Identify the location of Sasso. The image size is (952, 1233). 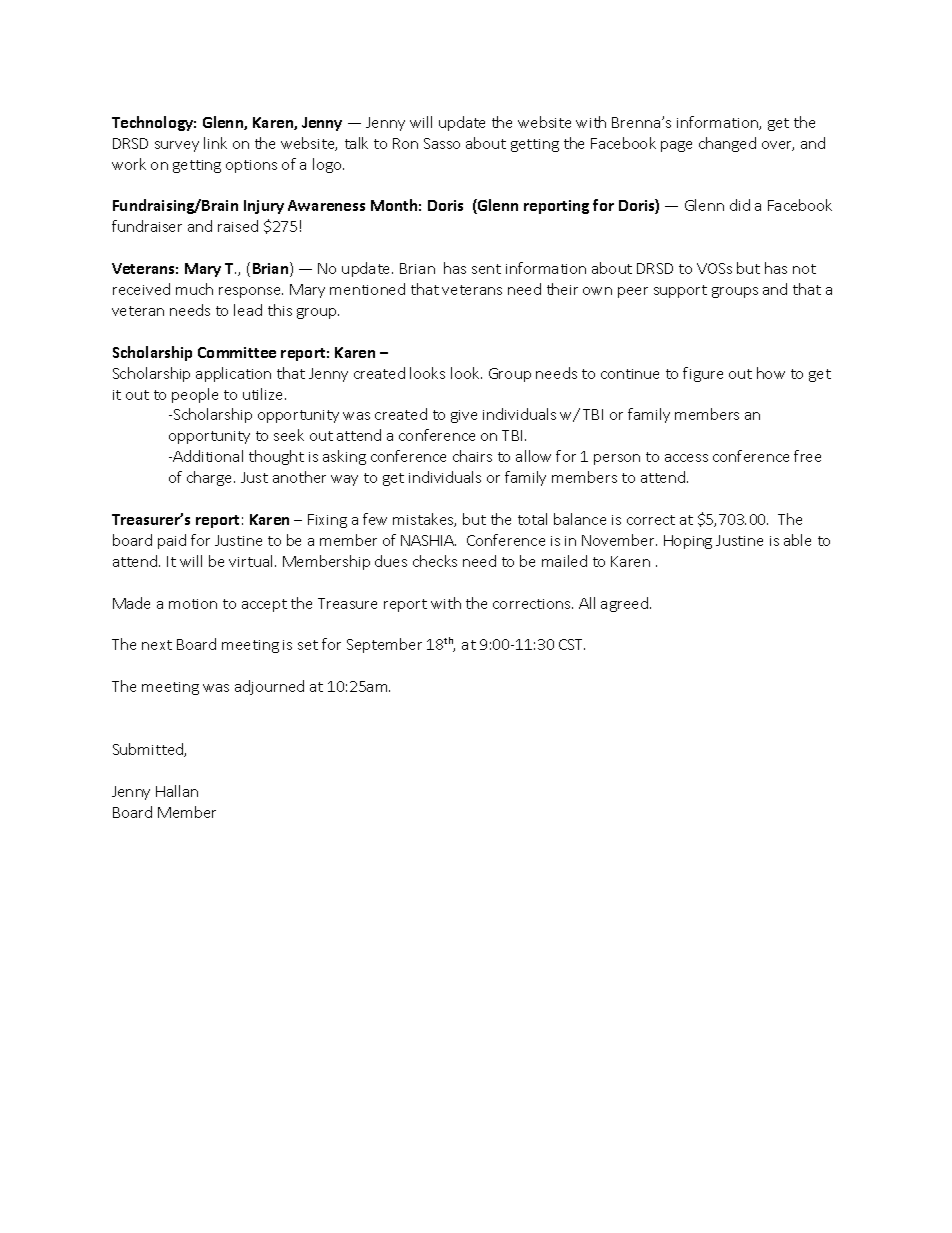
(442, 143).
